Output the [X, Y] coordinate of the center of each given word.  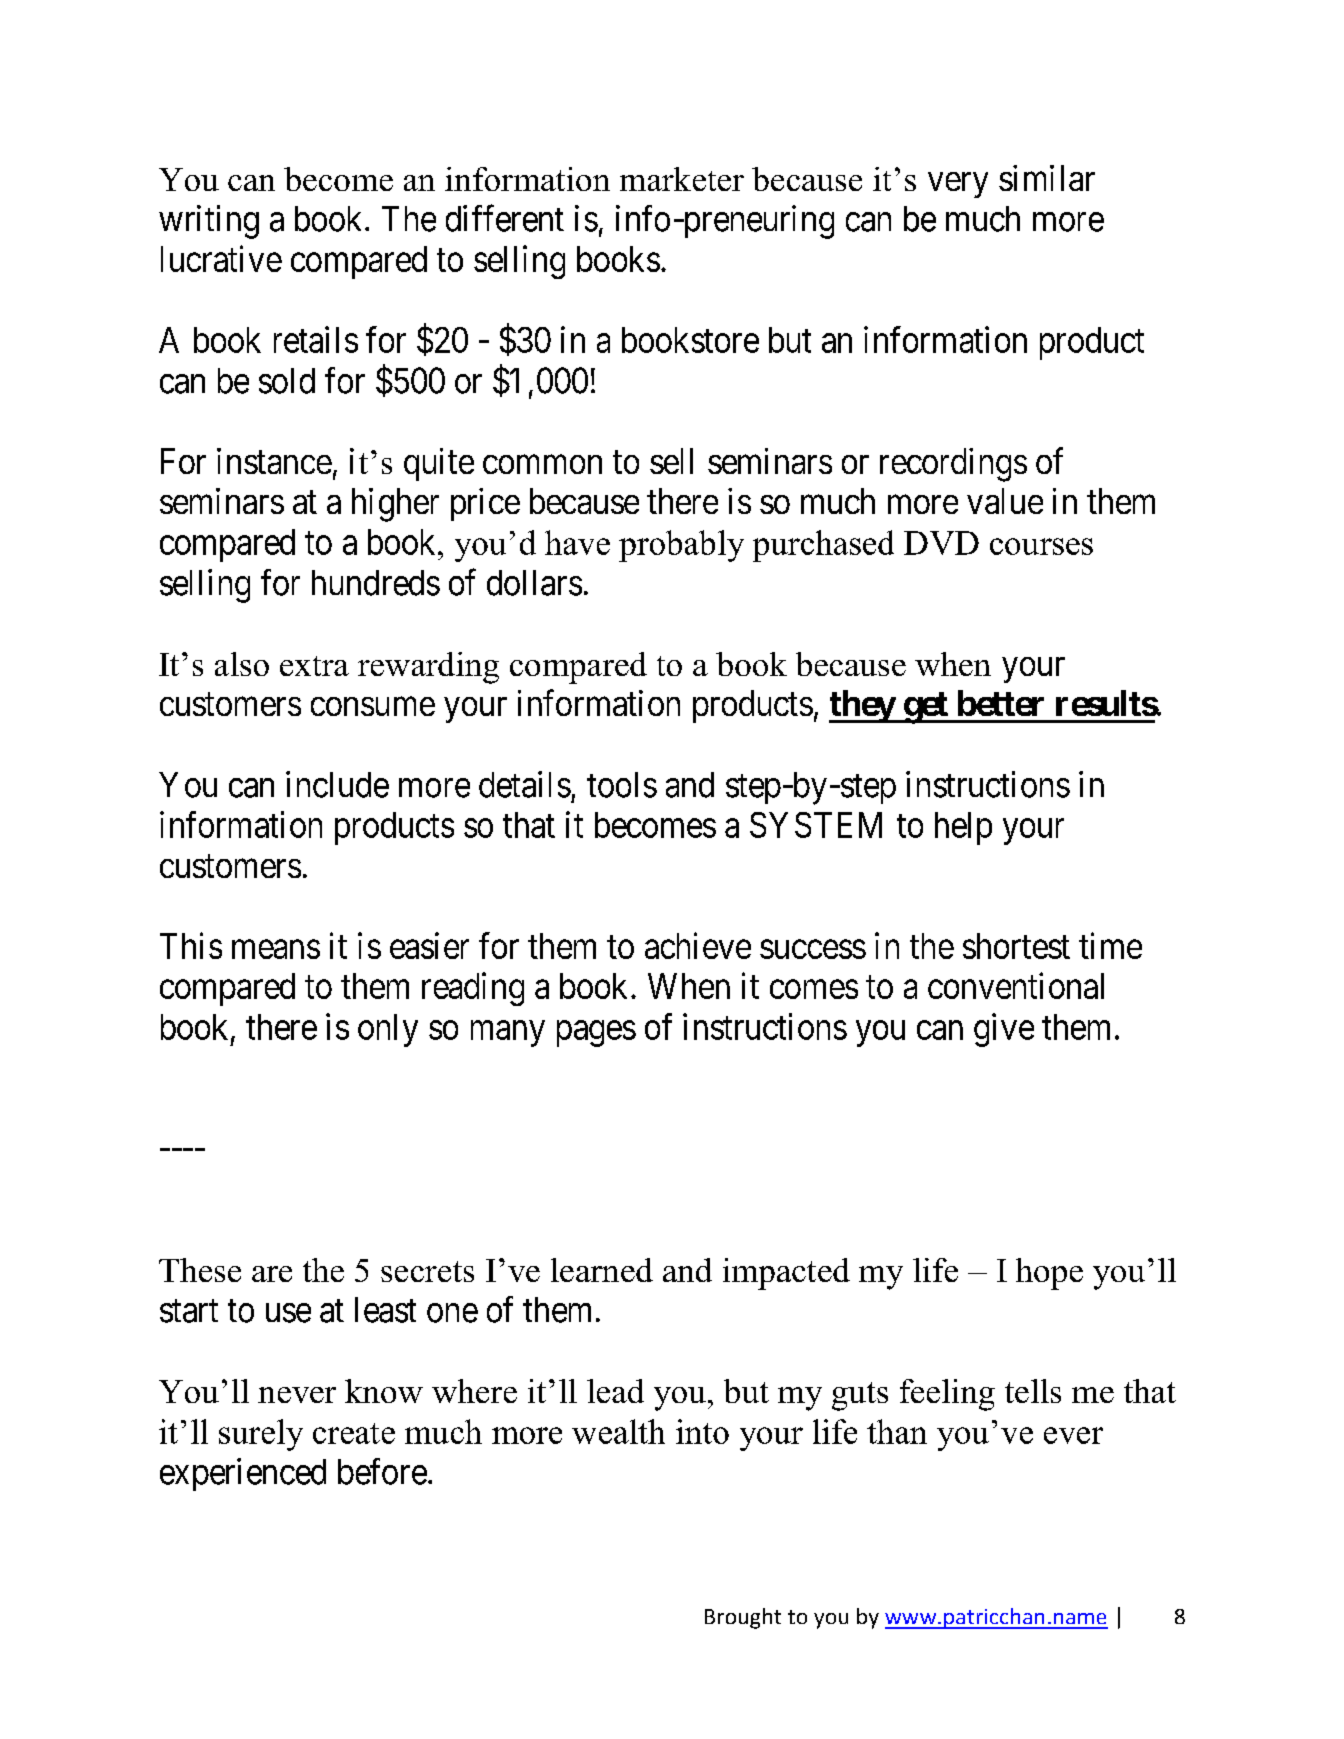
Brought [743, 1618]
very [958, 185]
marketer [682, 179]
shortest [1016, 946]
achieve [698, 945]
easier [429, 945]
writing [209, 222]
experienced [243, 1474]
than [897, 1431]
